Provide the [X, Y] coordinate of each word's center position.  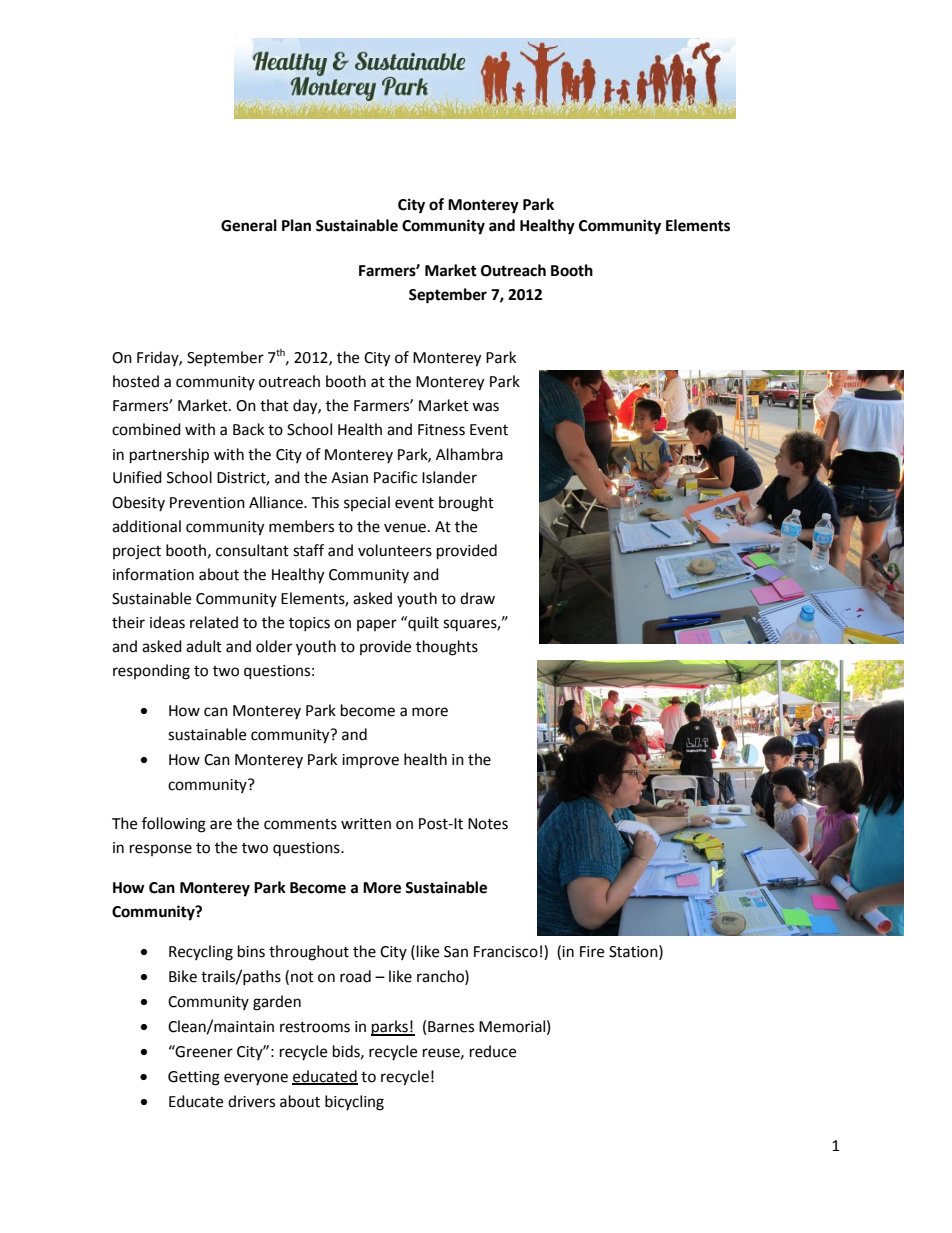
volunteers [395, 550]
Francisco [506, 952]
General [249, 225]
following [174, 825]
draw [477, 598]
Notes [488, 824]
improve [370, 761]
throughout [309, 953]
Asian [349, 478]
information [153, 574]
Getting [194, 1078]
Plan [296, 225]
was [485, 407]
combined [146, 429]
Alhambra [469, 454]
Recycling [201, 953]
